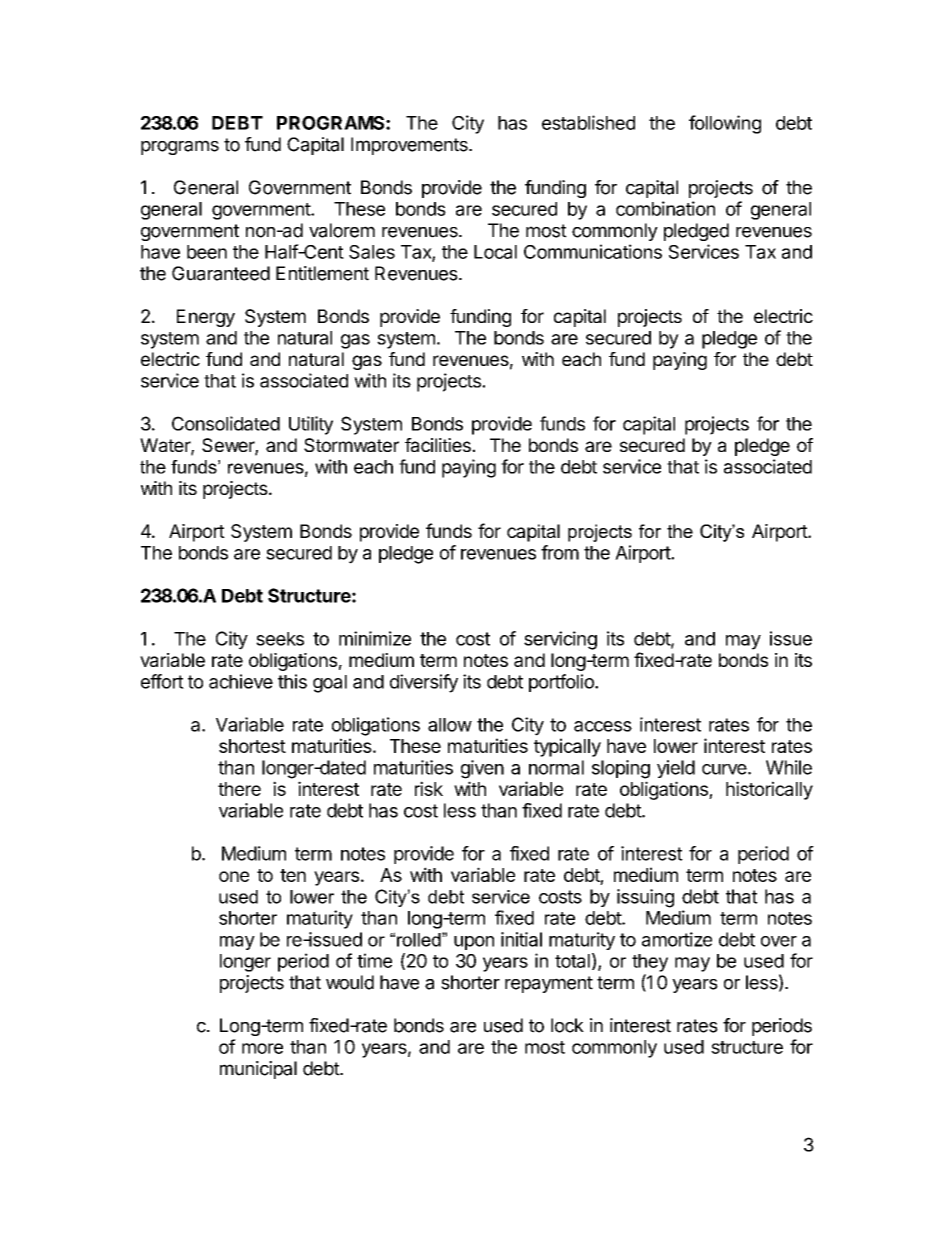 The width and height of the image is (952, 1233). What do you see at coordinates (262, 1048) in the image?
I see `more` at bounding box center [262, 1048].
